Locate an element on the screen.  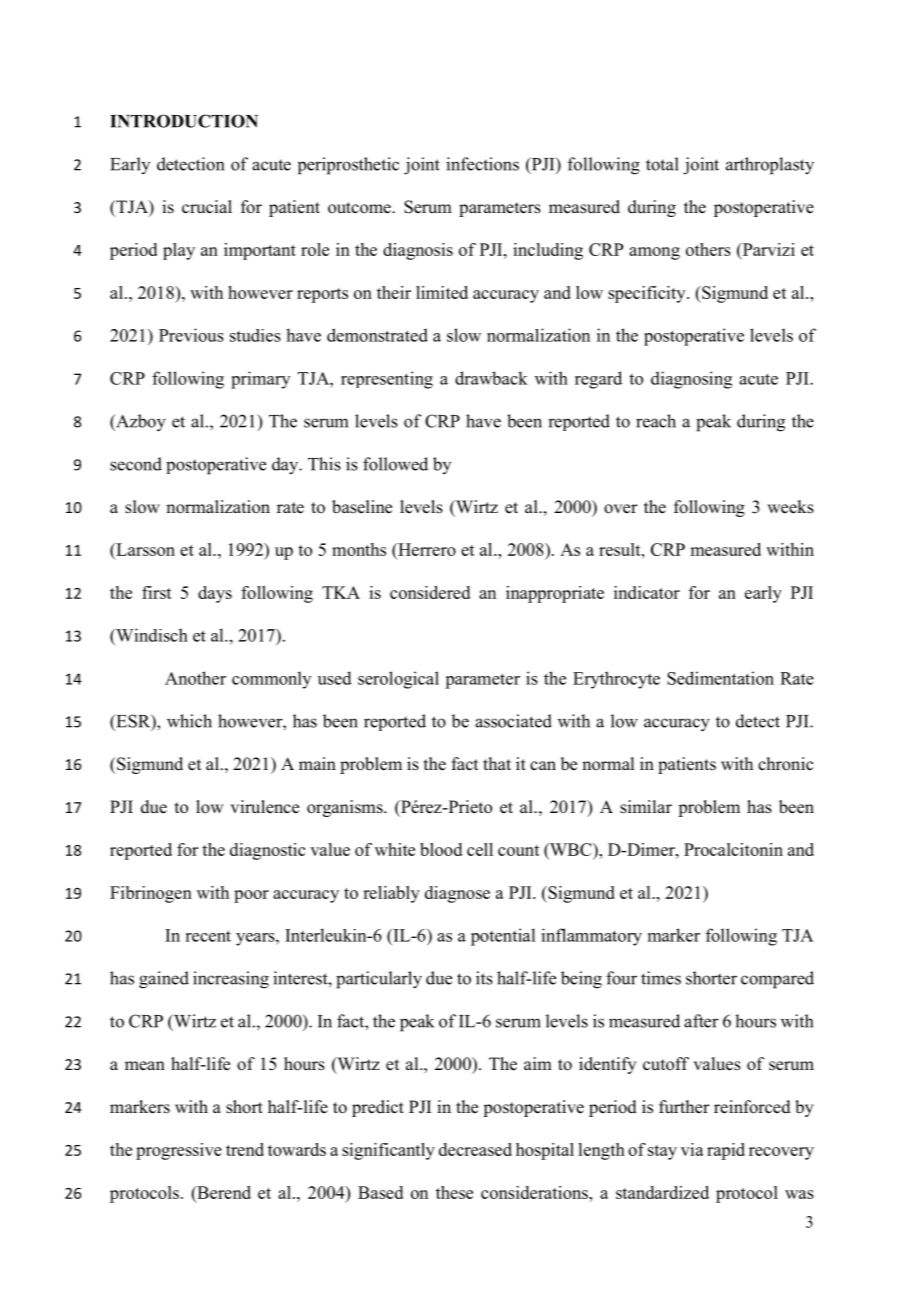
INTRODUCTION is located at coordinates (184, 121).
